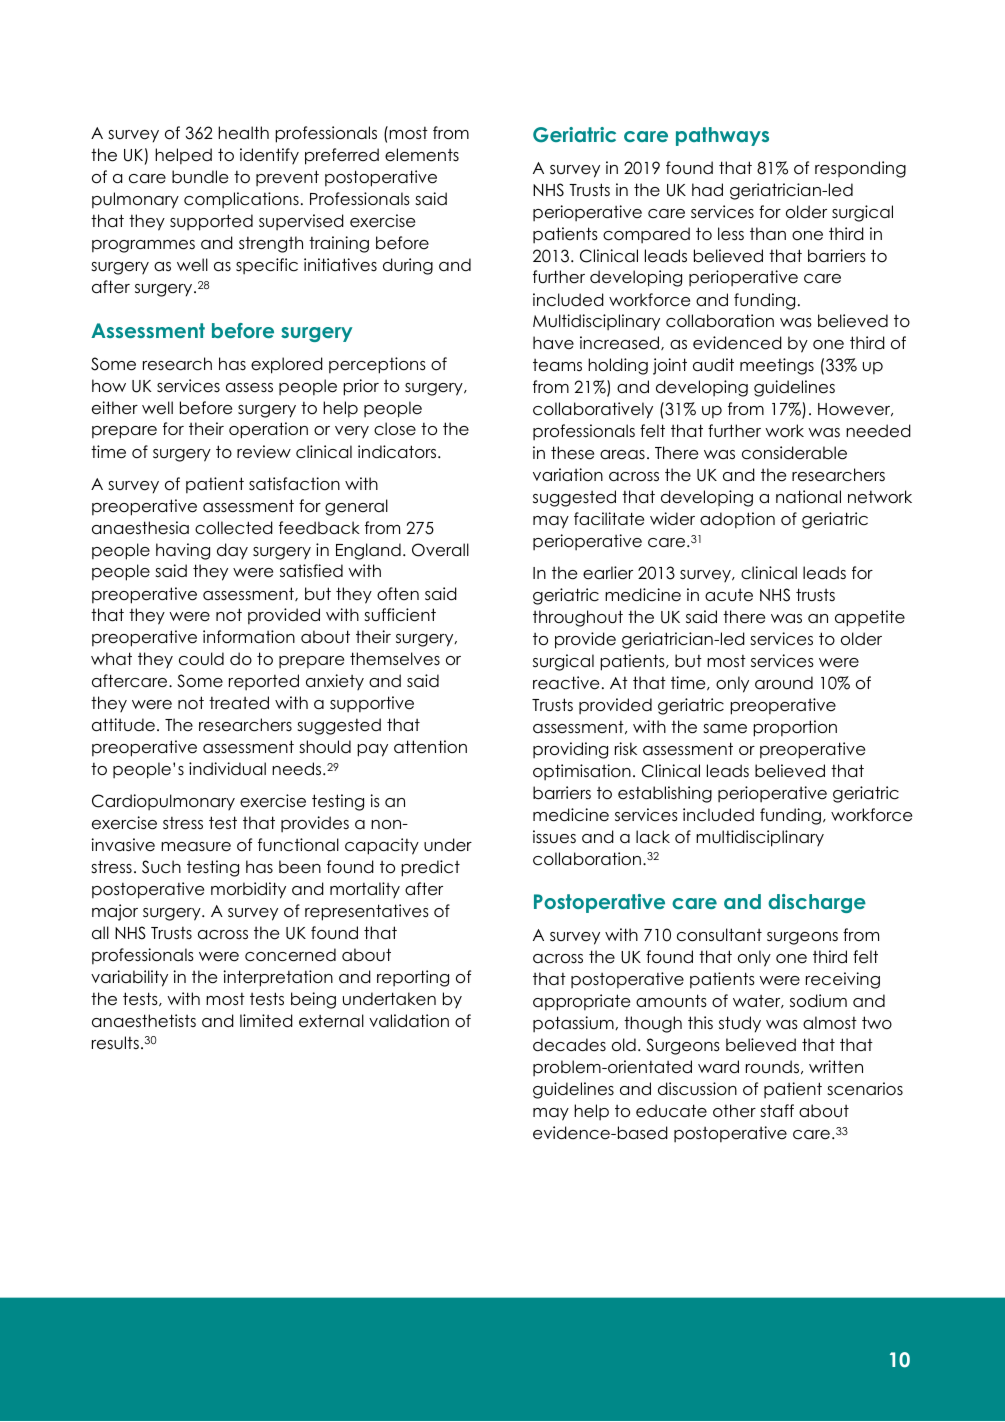 This screenshot has height=1422, width=1005. I want to click on adoption, so click(737, 520).
